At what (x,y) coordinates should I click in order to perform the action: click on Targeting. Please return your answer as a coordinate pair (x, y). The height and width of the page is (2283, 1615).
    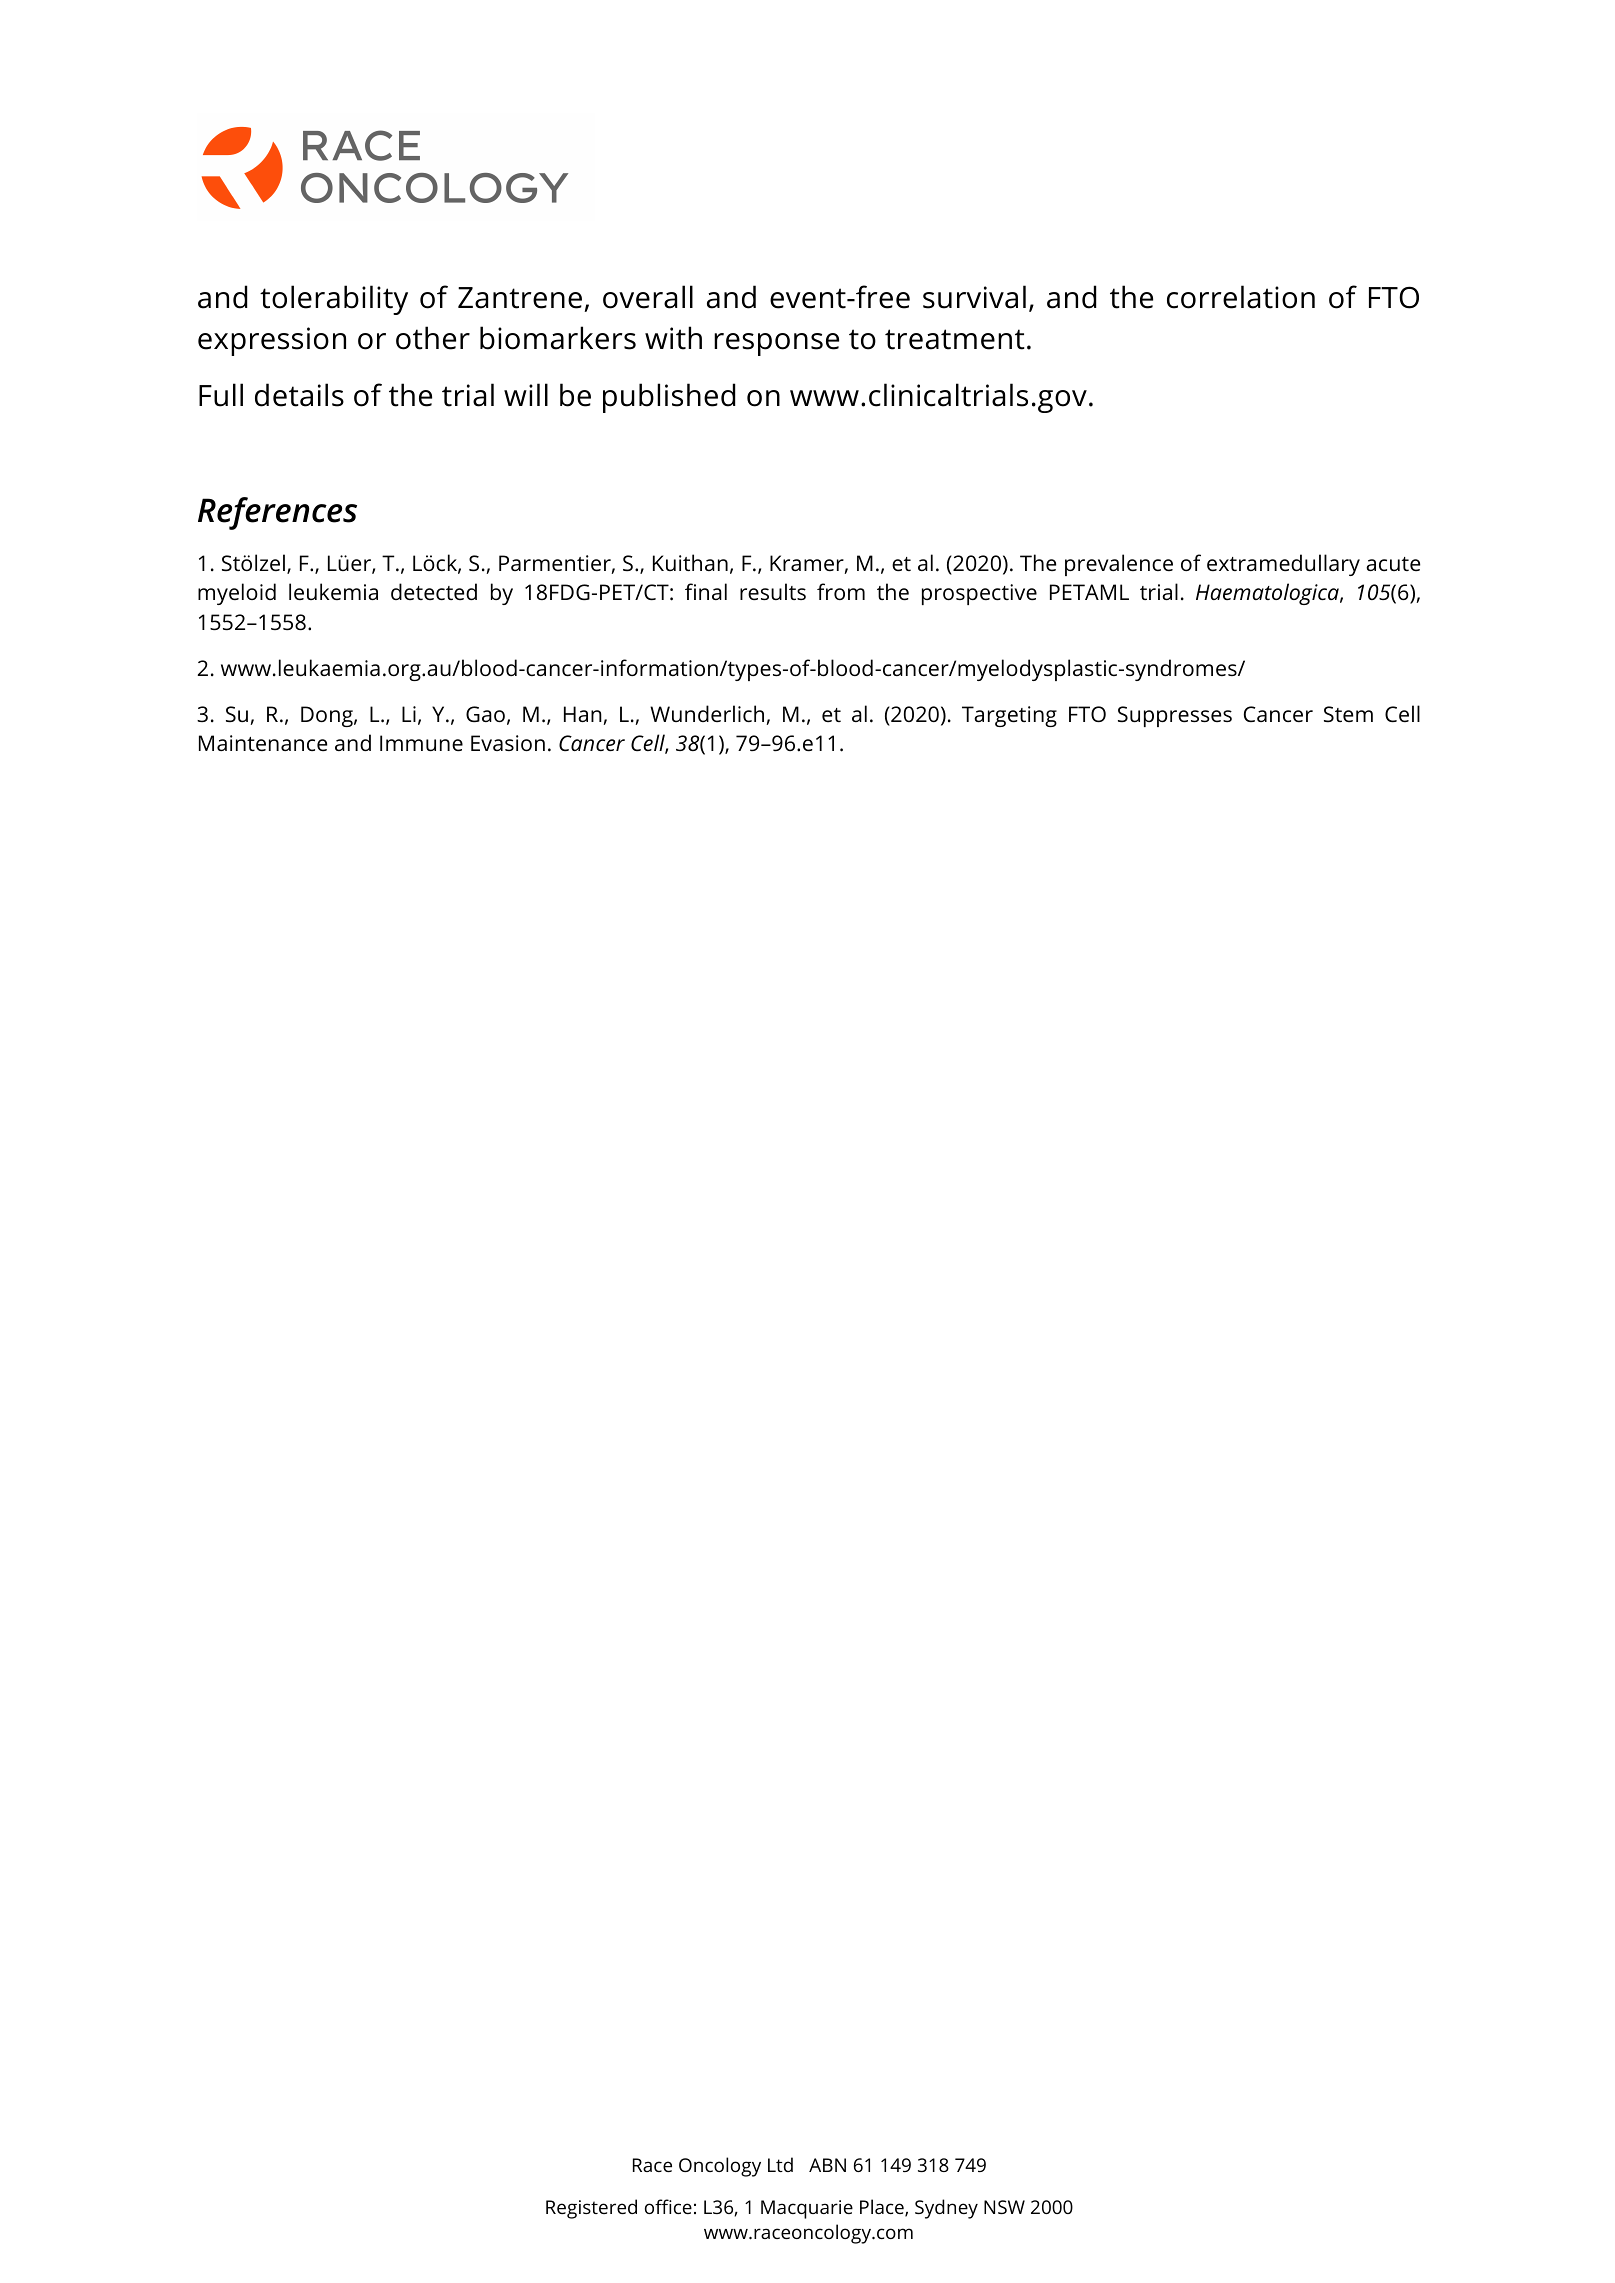
    Looking at the image, I should click on (1009, 716).
